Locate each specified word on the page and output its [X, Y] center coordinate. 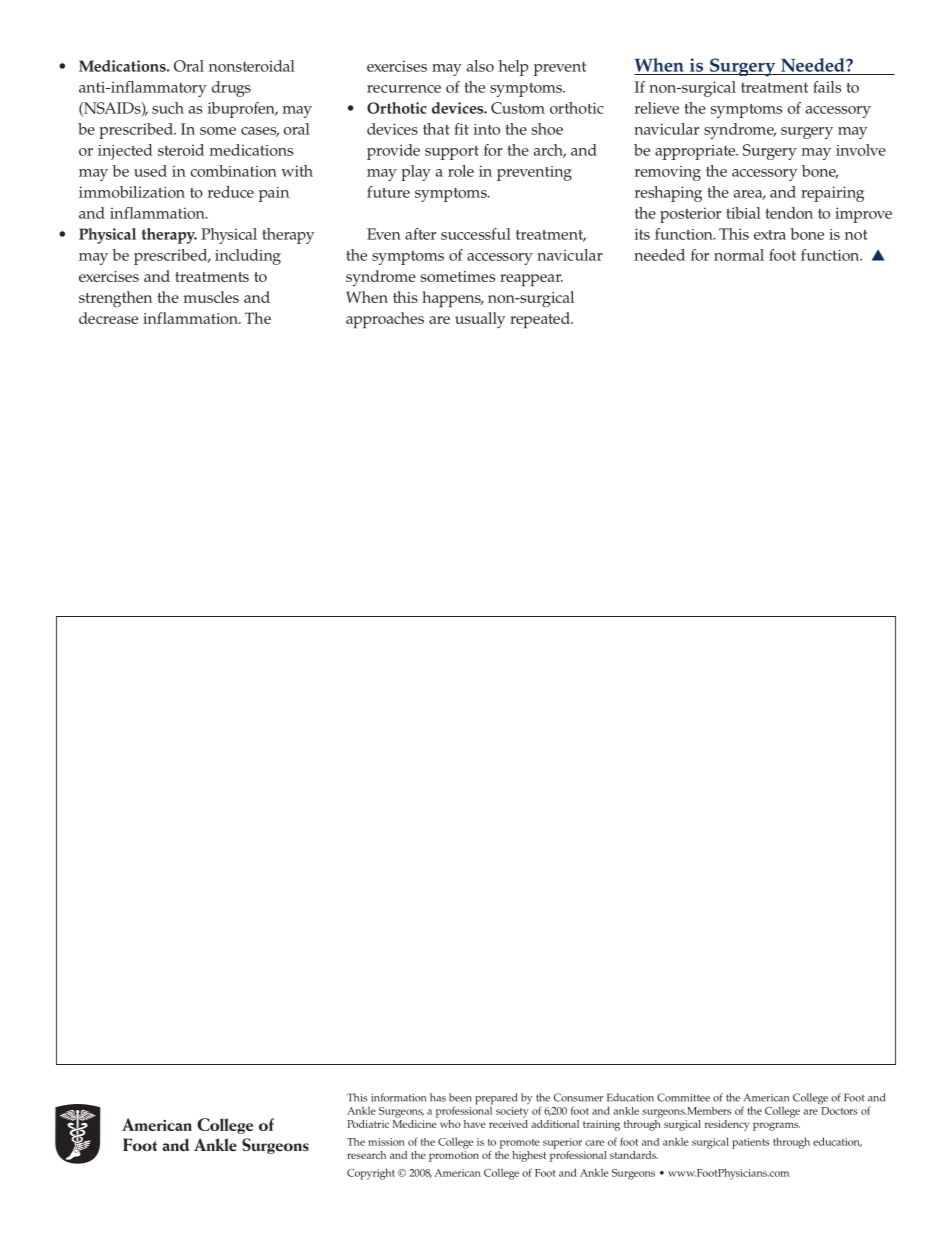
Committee [683, 1097]
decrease [108, 318]
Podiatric [368, 1124]
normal [739, 255]
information [398, 1097]
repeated [541, 320]
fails [827, 87]
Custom [518, 108]
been [460, 1097]
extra [770, 235]
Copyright [371, 1174]
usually [480, 320]
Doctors [839, 1111]
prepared [496, 1099]
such [168, 108]
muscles [211, 297]
